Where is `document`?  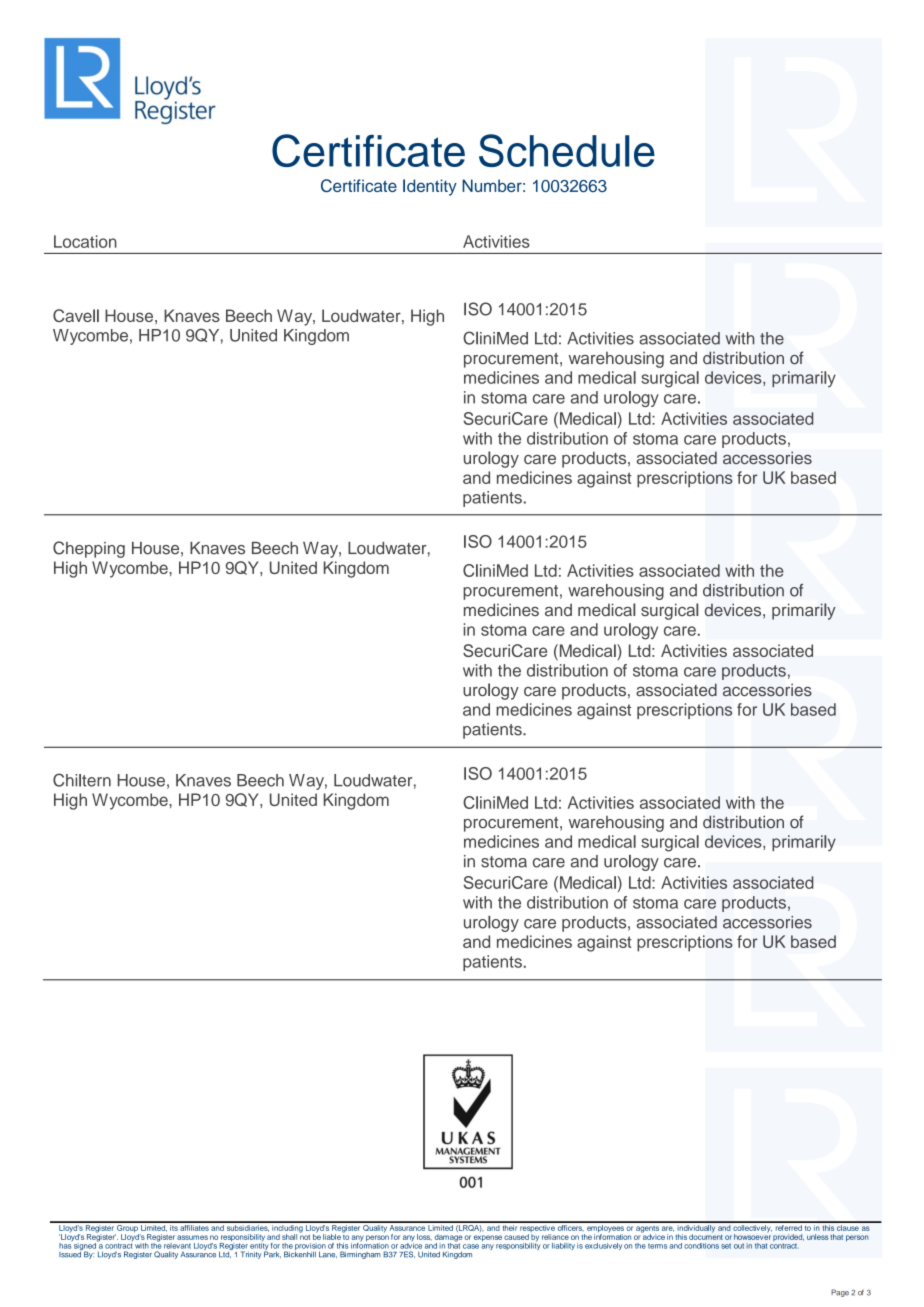
document is located at coordinates (706, 1236).
